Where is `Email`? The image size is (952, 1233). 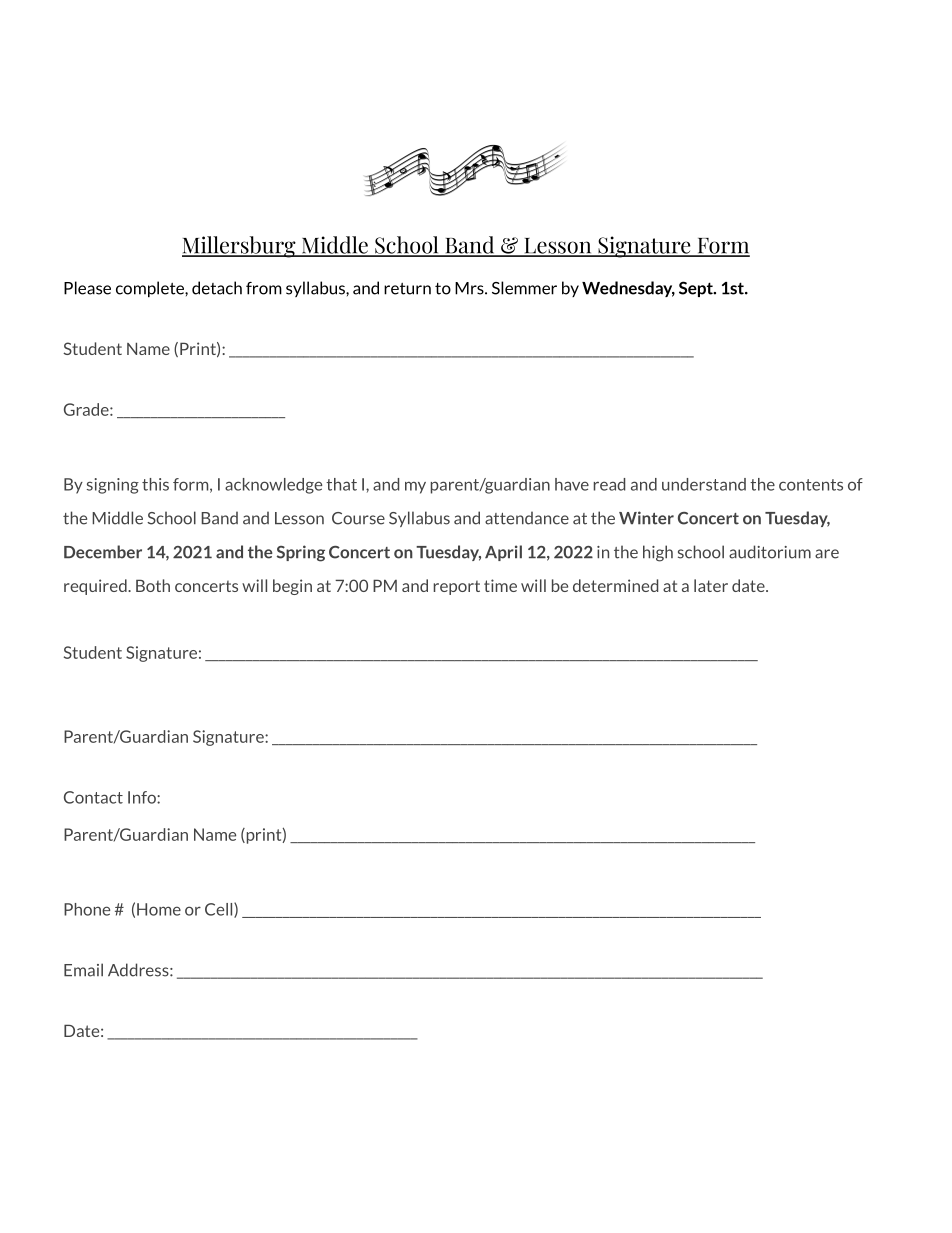 Email is located at coordinates (83, 970).
